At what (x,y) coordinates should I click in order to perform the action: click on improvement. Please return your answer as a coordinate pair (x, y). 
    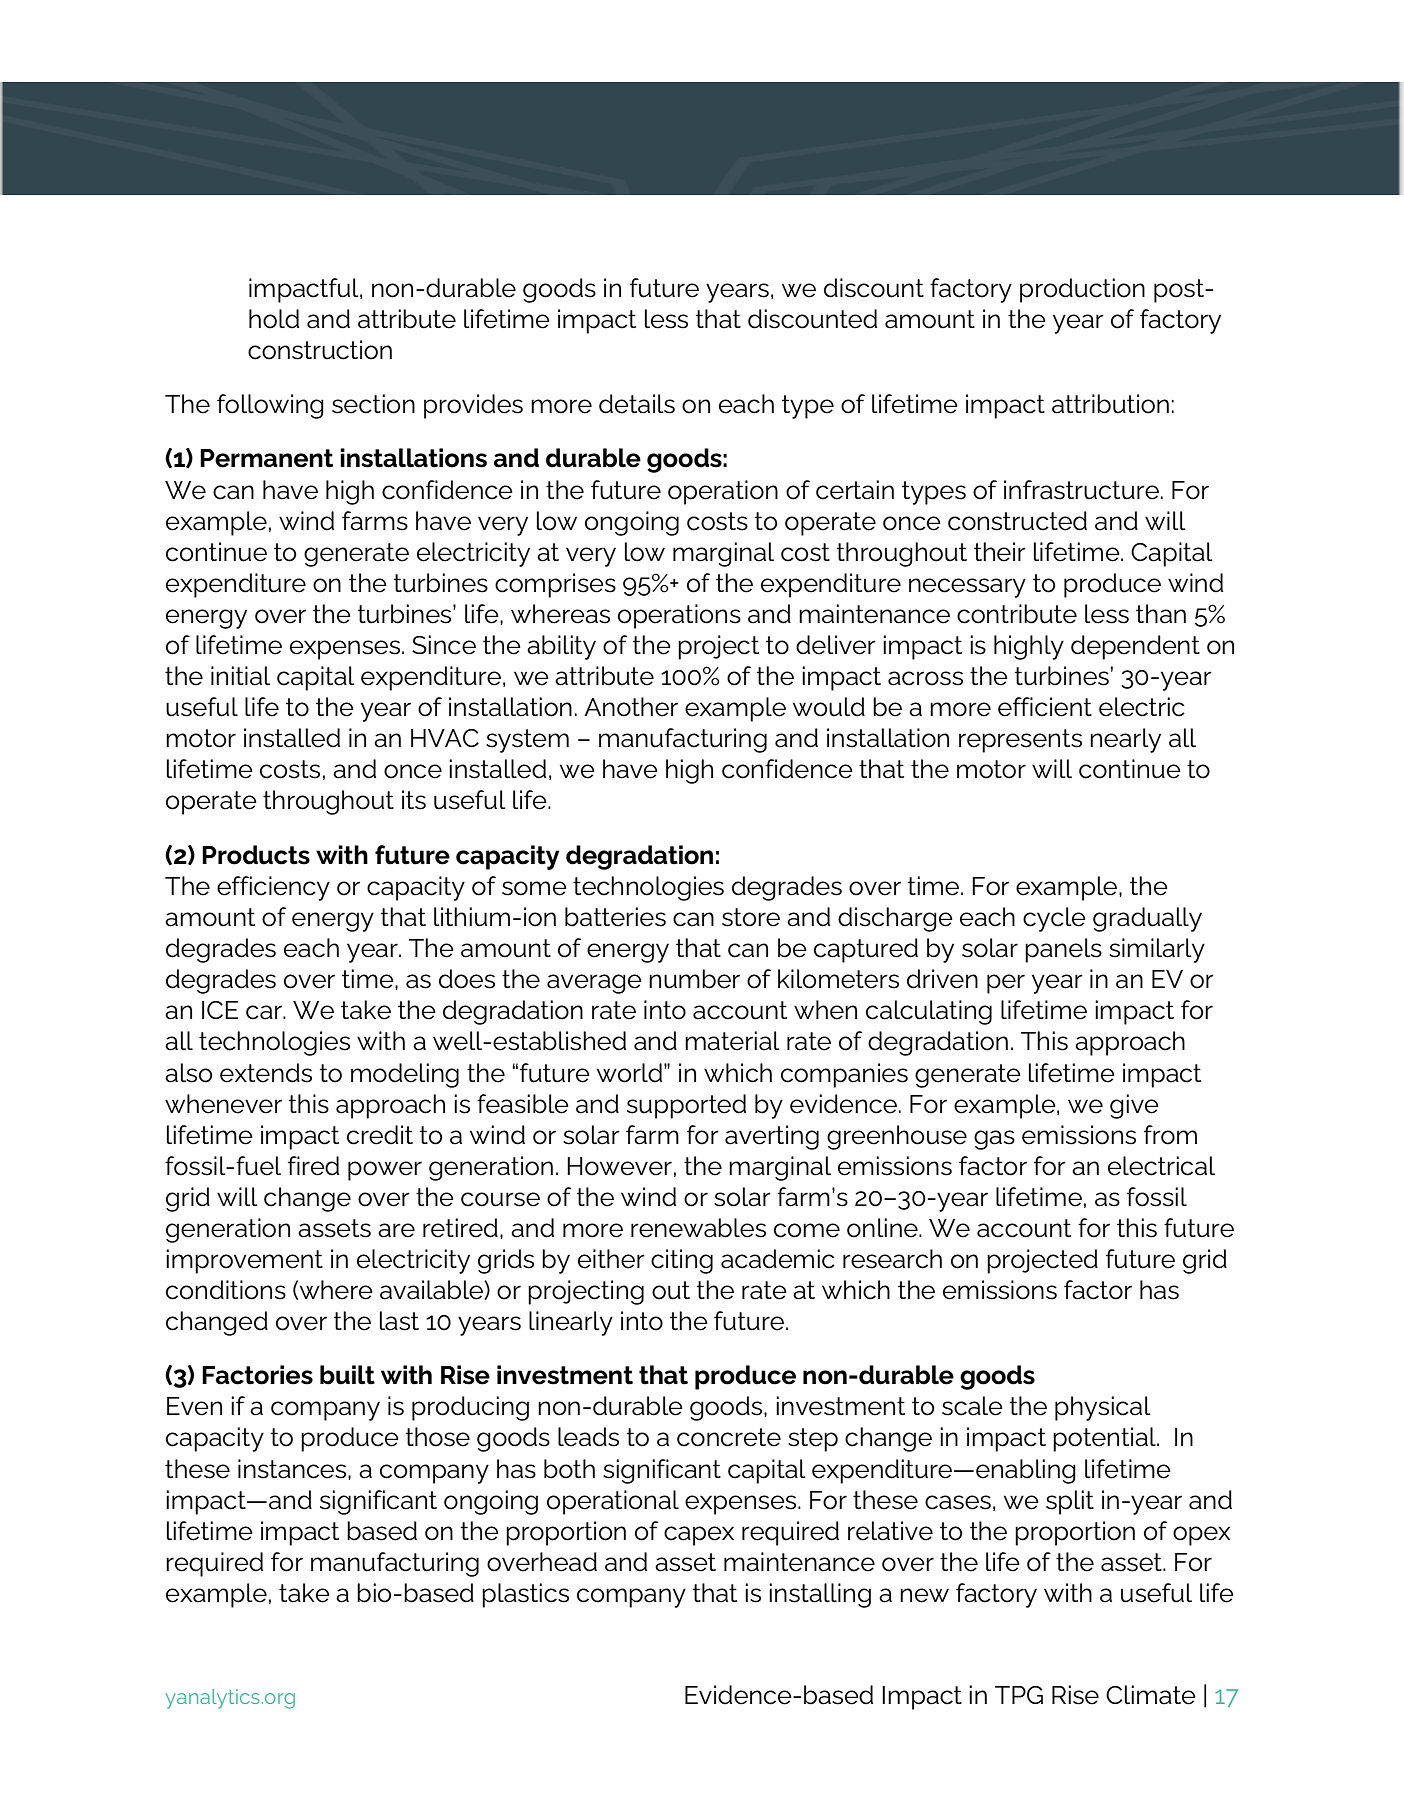
    Looking at the image, I should click on (244, 1261).
